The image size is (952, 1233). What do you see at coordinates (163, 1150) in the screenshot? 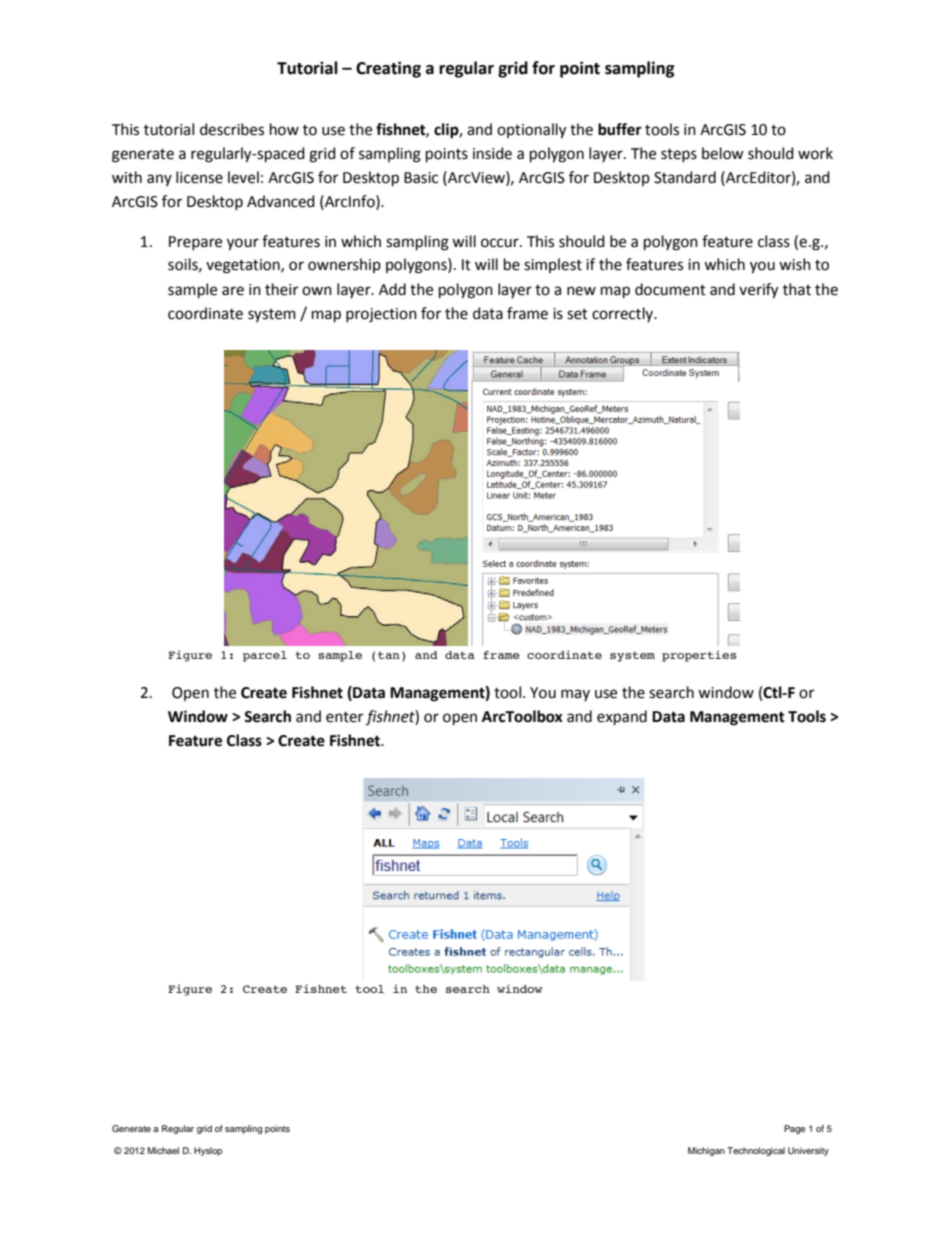
I see `Michael` at bounding box center [163, 1150].
